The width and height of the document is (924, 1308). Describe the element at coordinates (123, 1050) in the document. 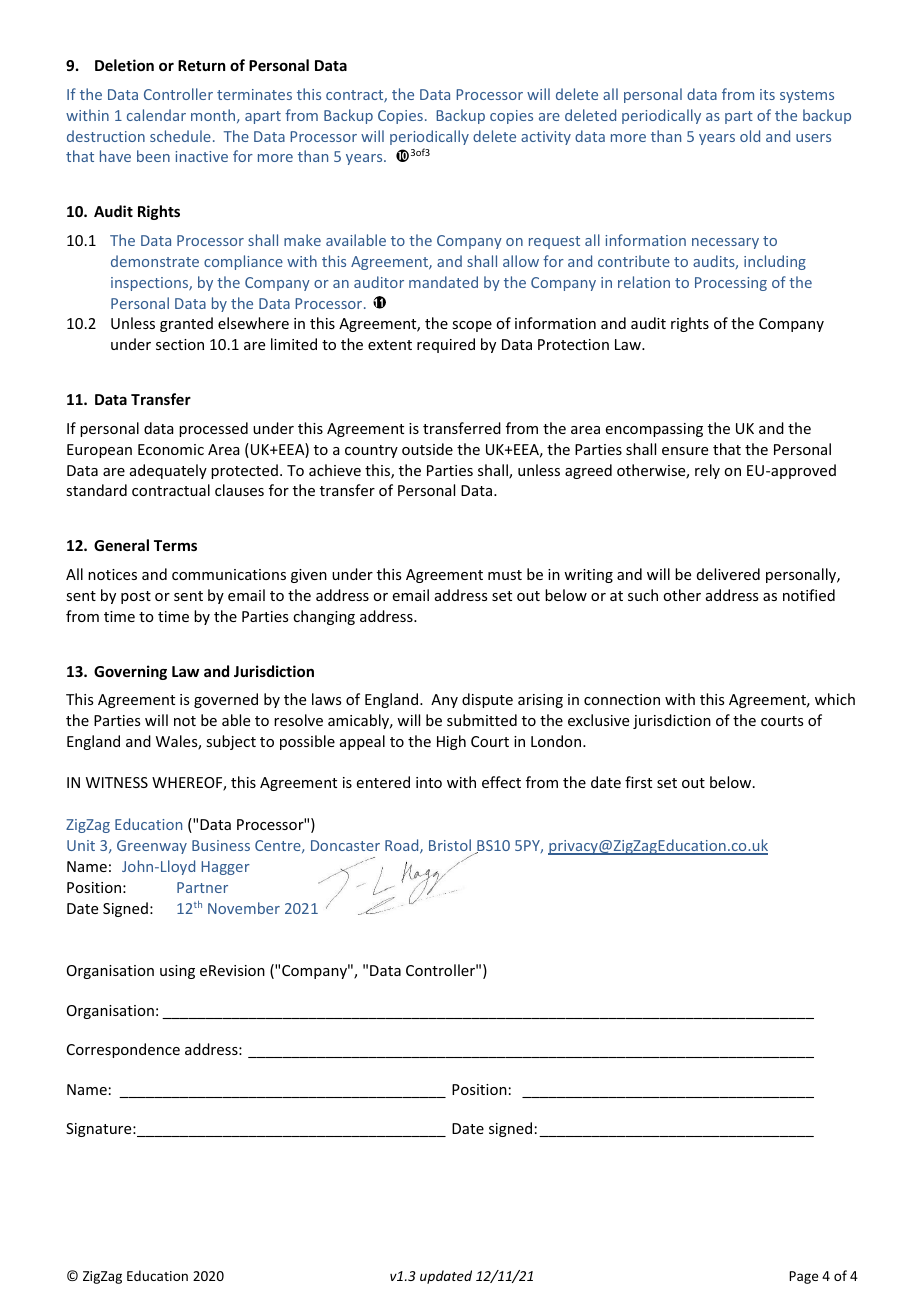

I see `Correspondence` at that location.
